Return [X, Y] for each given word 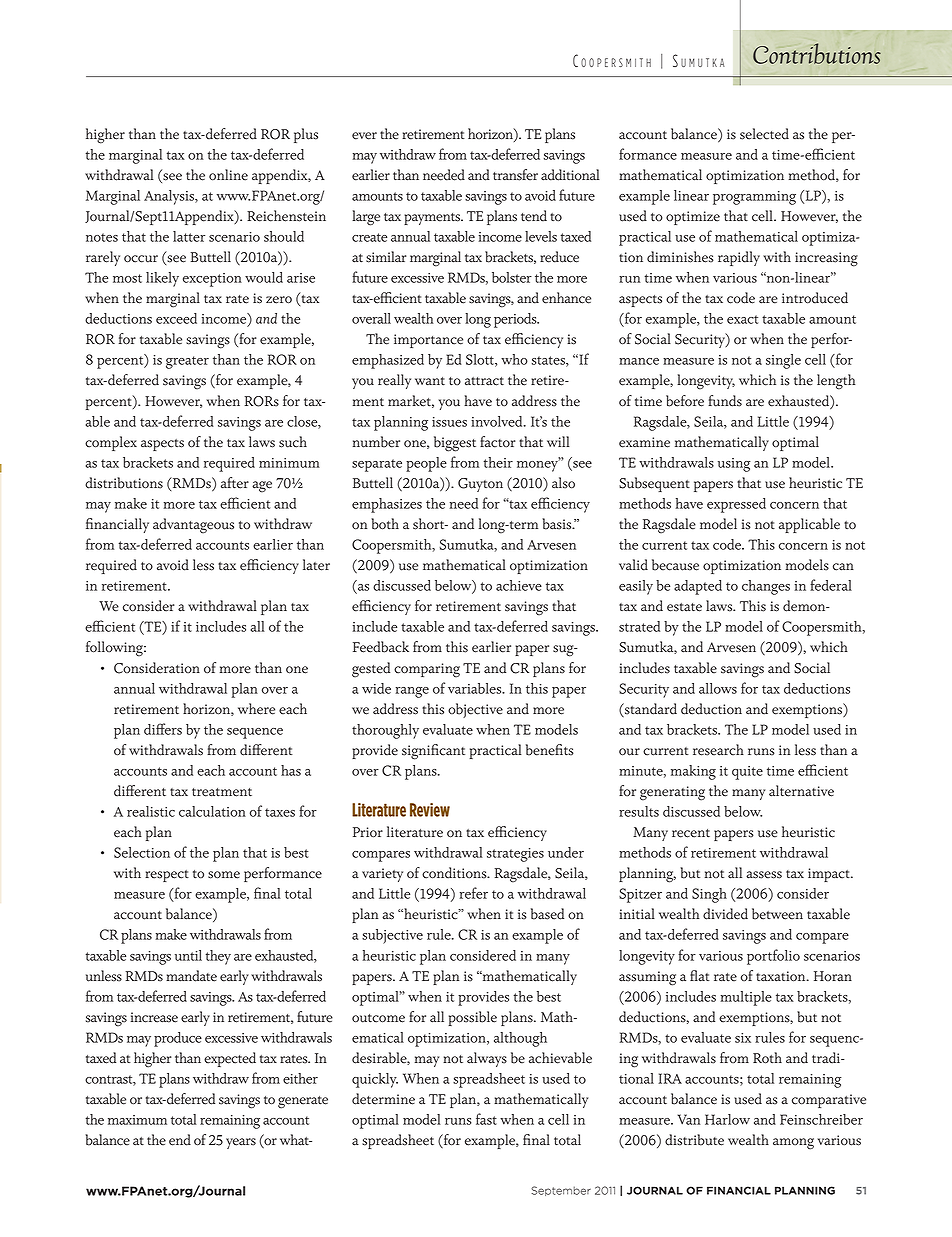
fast [486, 1119]
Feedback [381, 647]
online [228, 175]
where [256, 709]
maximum [137, 1120]
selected [764, 134]
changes [766, 587]
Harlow [727, 1119]
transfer [515, 175]
